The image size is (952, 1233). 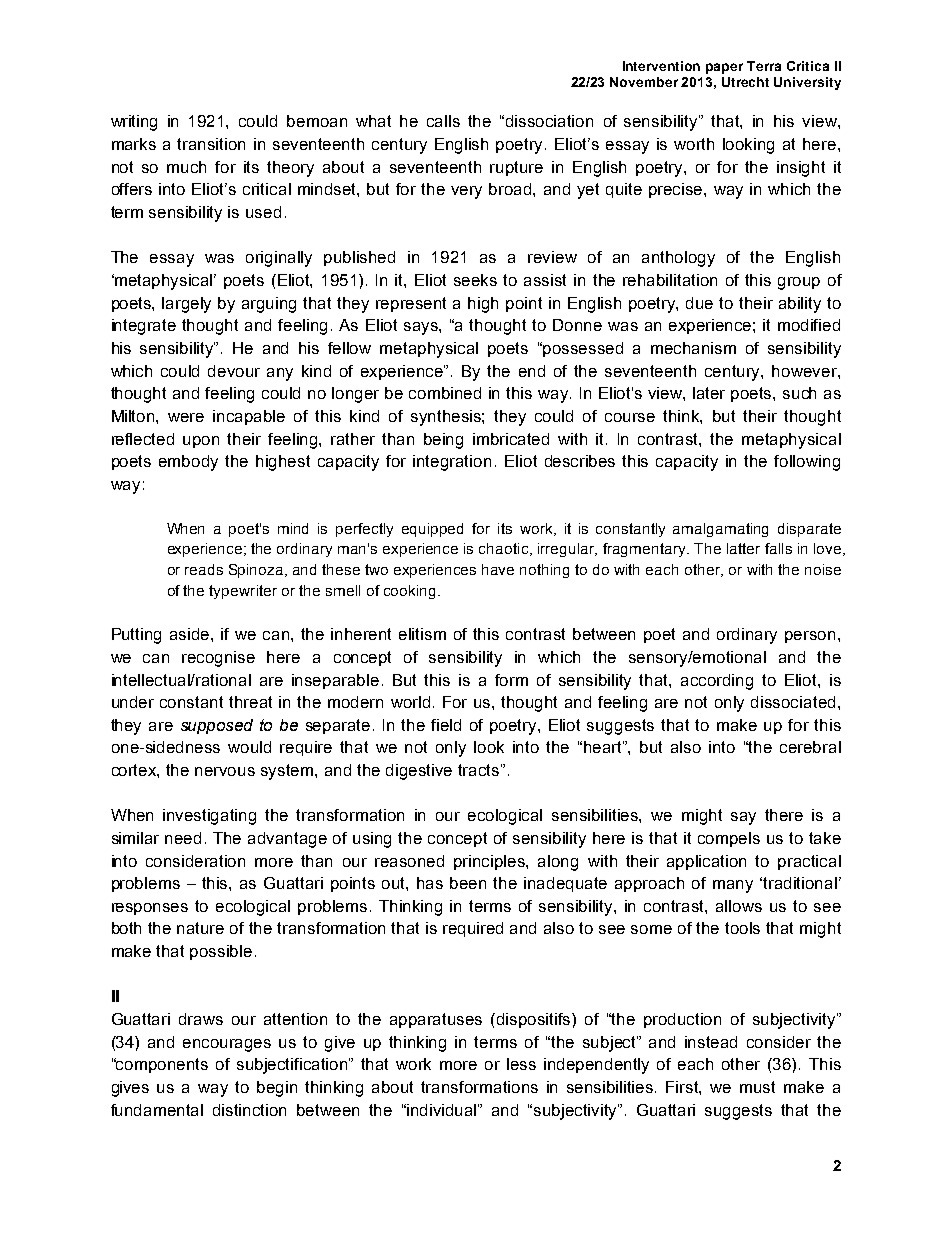 I want to click on compels, so click(x=729, y=839).
